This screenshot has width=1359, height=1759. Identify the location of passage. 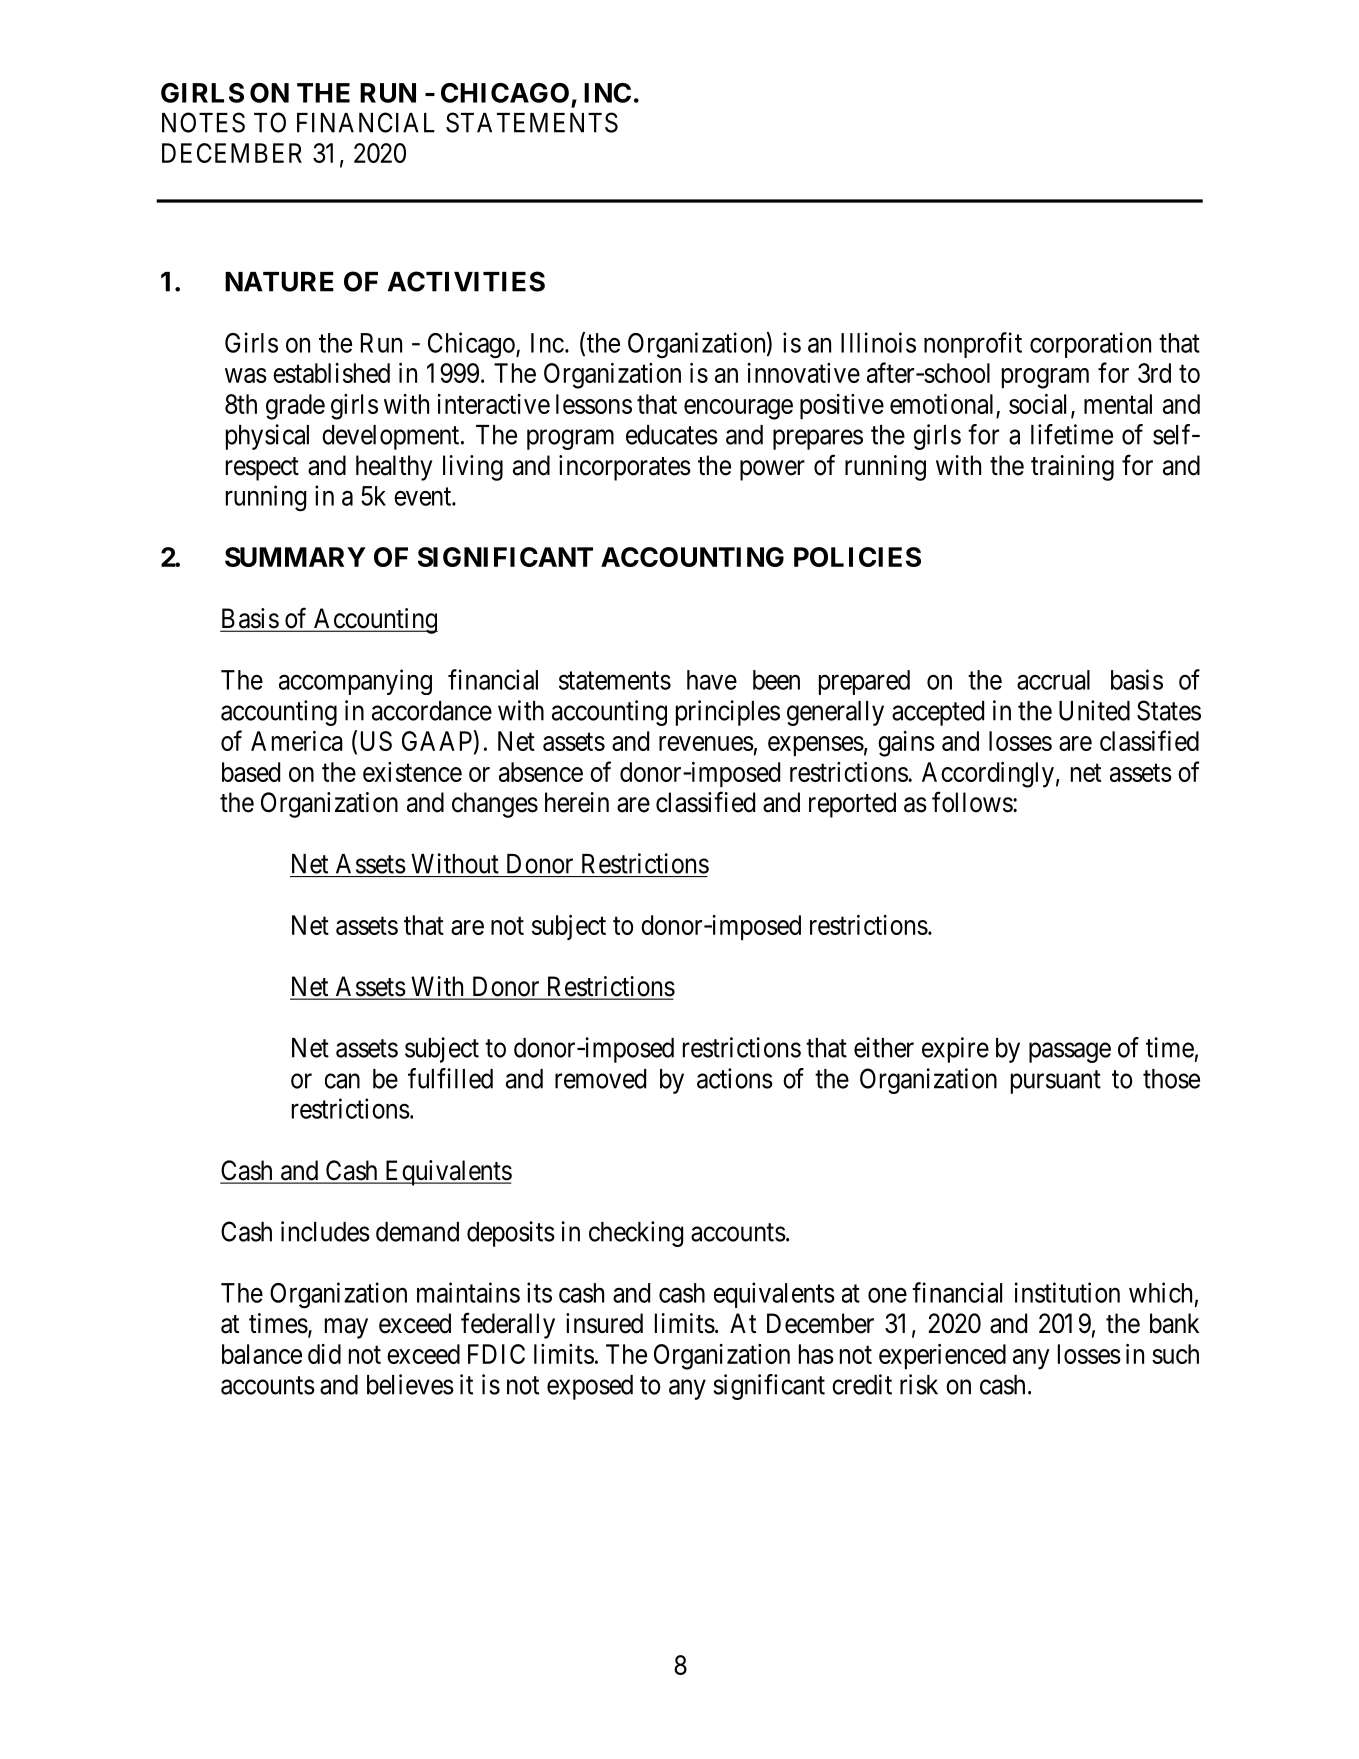
(1070, 1053).
